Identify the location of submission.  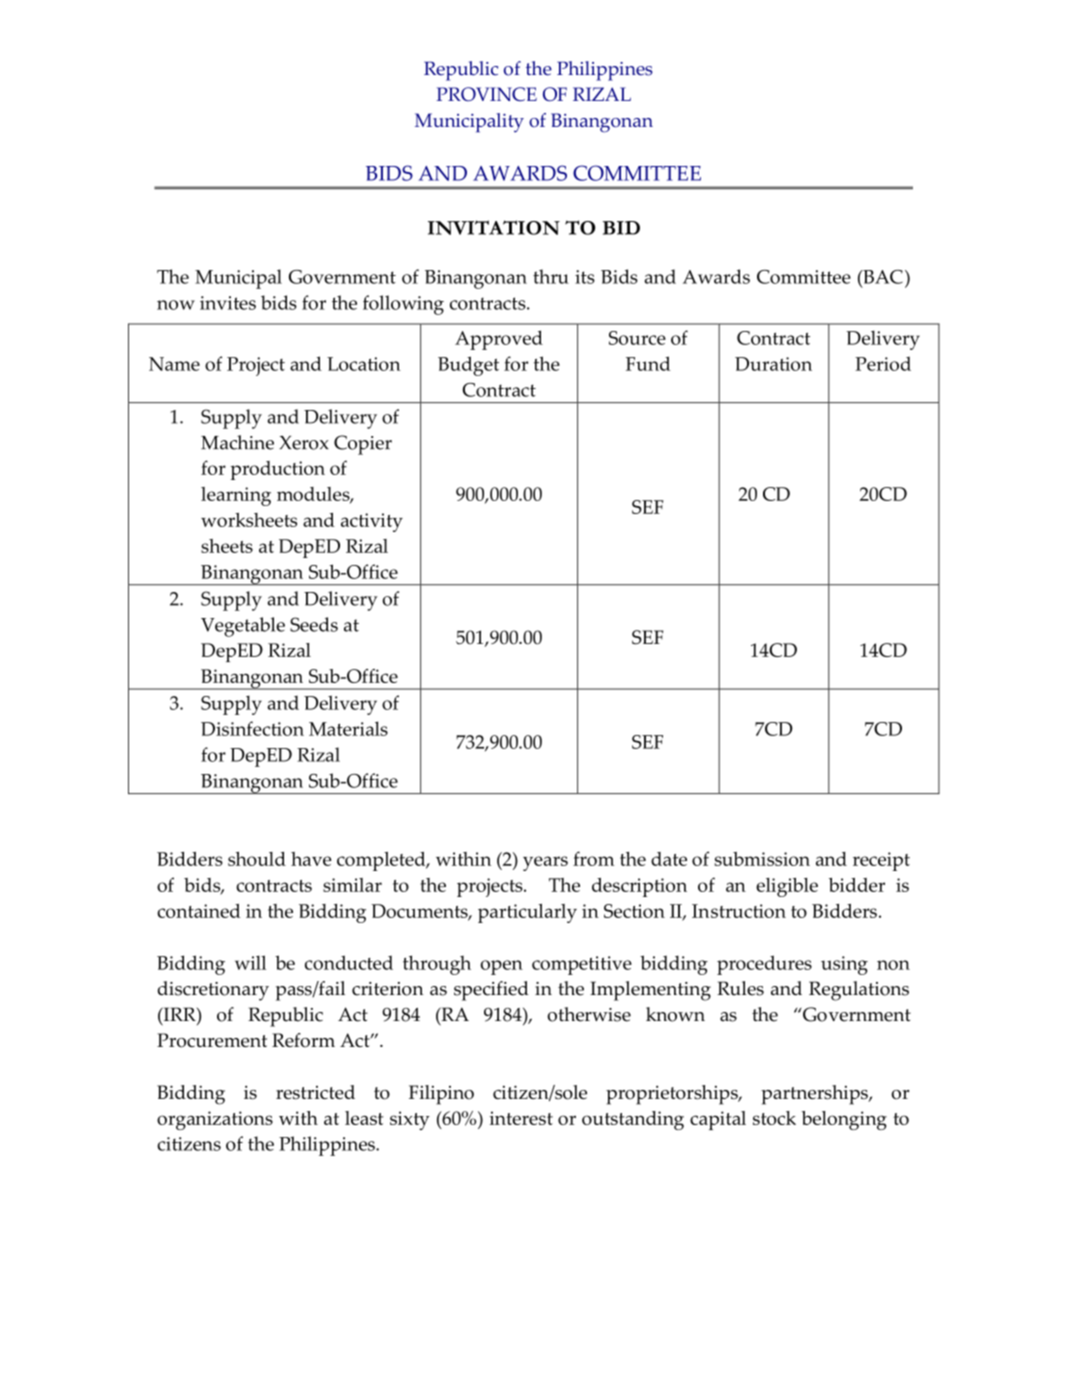
(762, 859).
